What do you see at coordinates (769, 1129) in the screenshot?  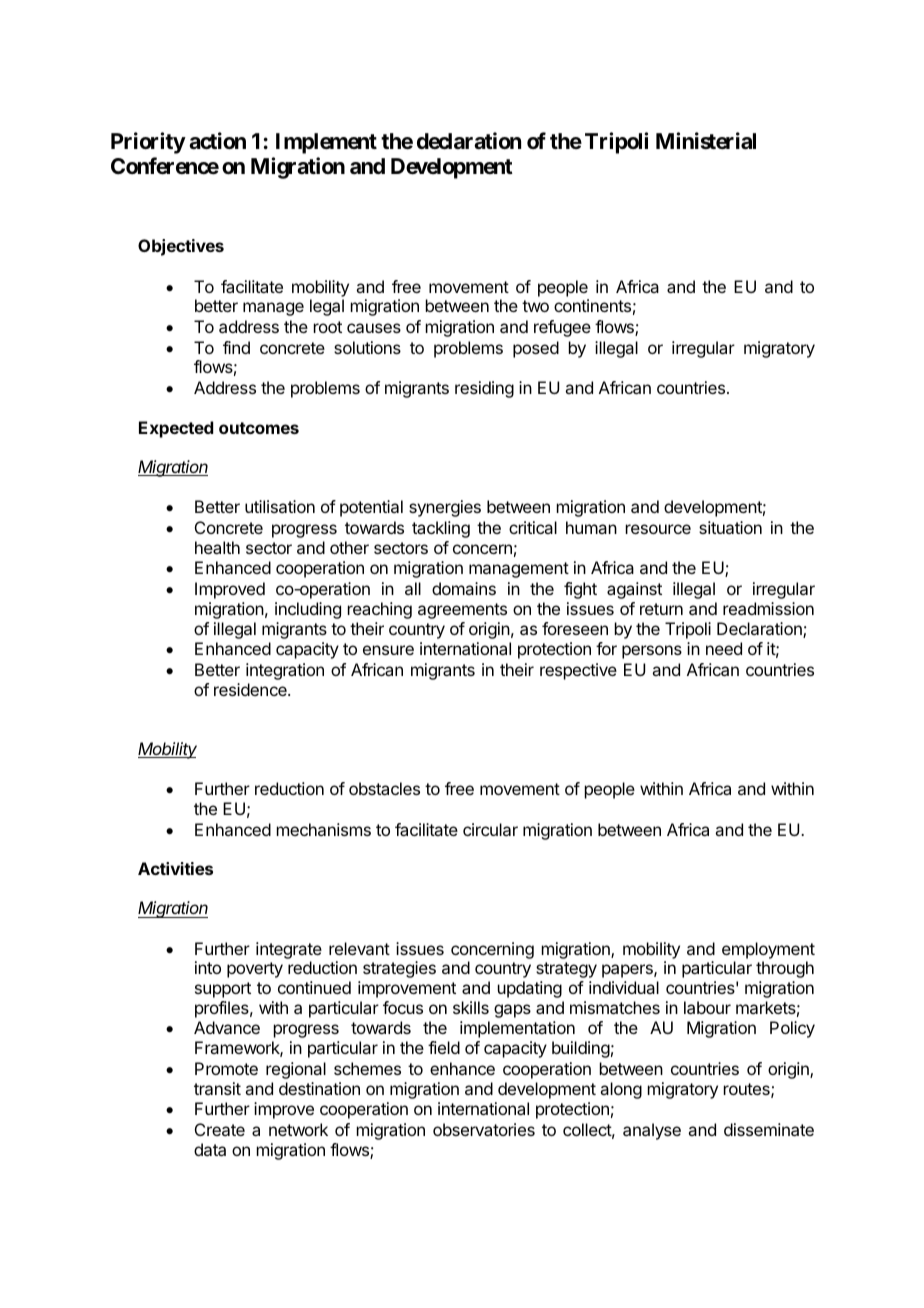 I see `disseminate` at bounding box center [769, 1129].
